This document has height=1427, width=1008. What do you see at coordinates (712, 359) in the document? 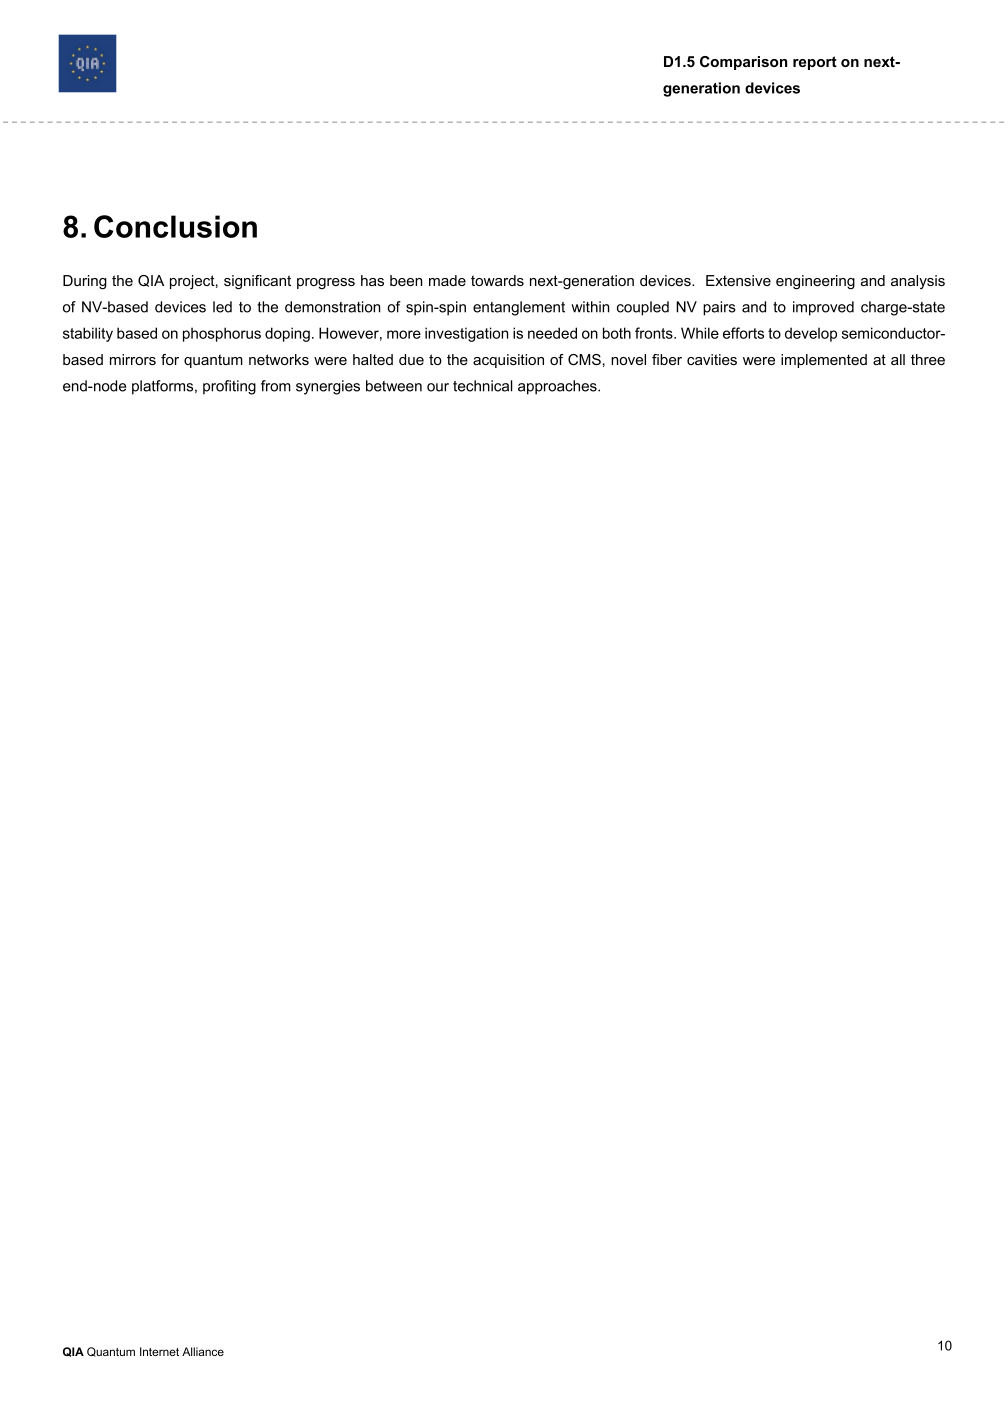
I see `cavities` at bounding box center [712, 359].
